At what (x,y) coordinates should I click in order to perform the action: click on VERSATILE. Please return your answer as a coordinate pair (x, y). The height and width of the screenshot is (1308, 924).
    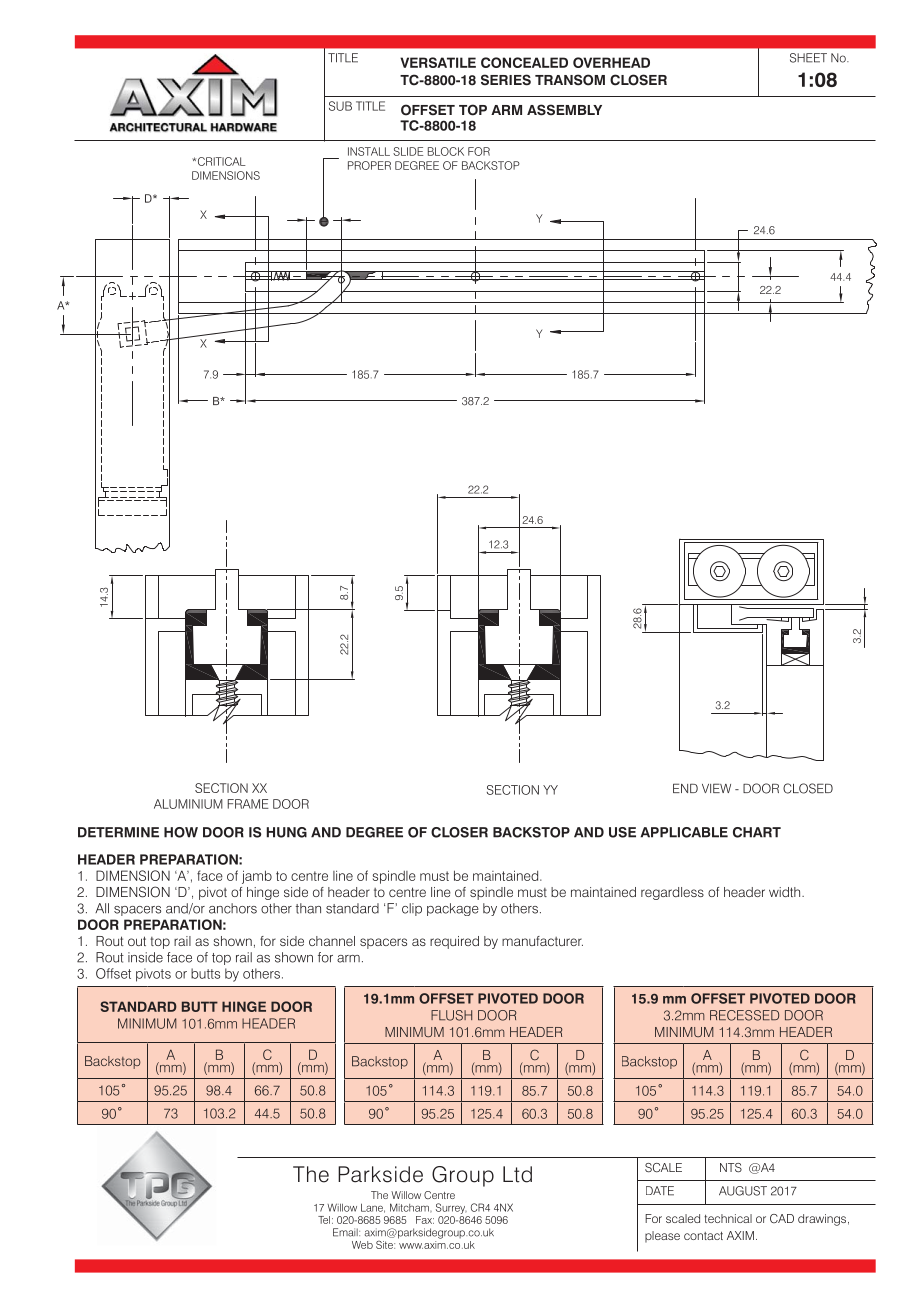
    Looking at the image, I should click on (438, 62).
